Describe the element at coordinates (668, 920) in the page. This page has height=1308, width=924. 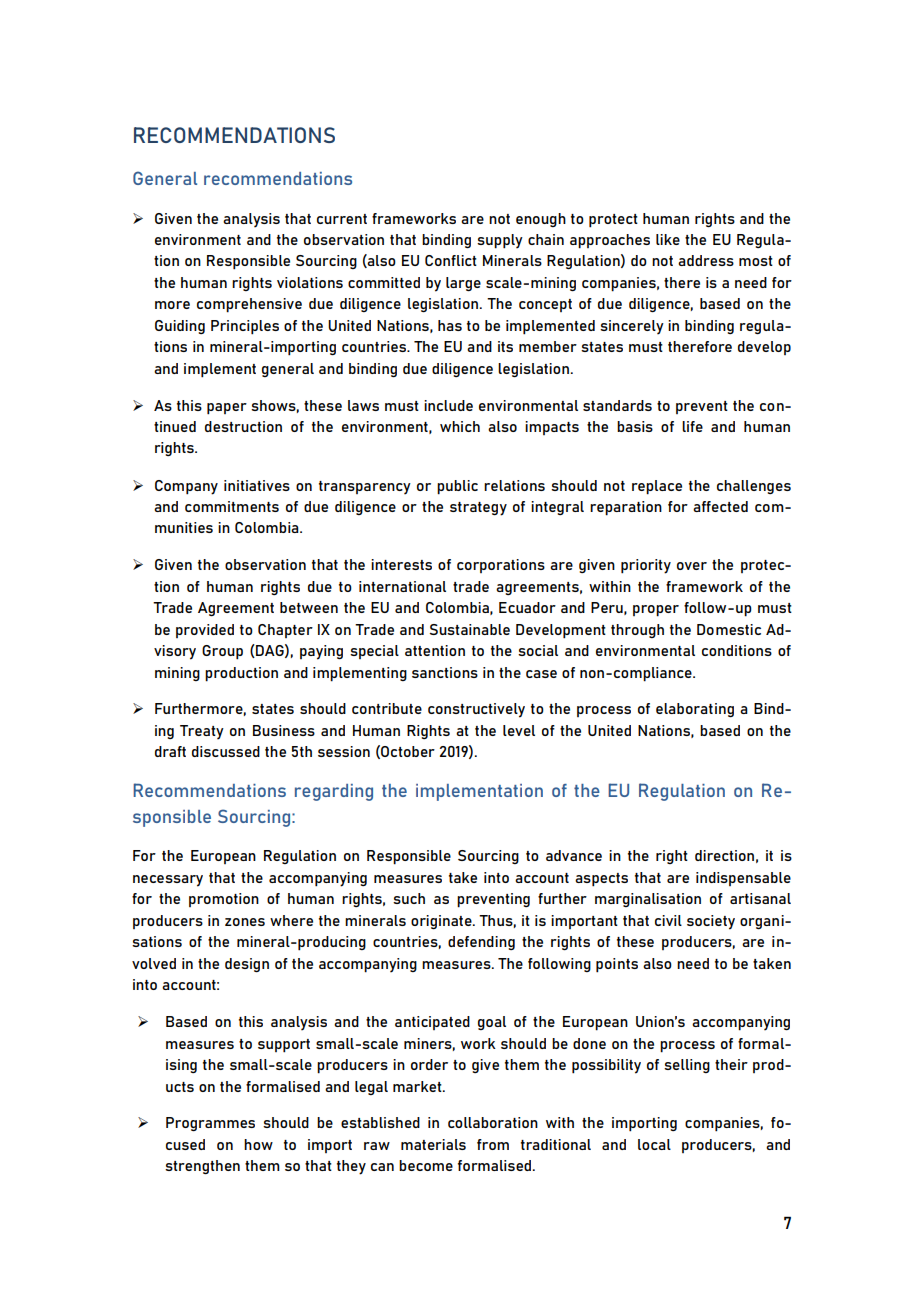
I see `civil` at that location.
